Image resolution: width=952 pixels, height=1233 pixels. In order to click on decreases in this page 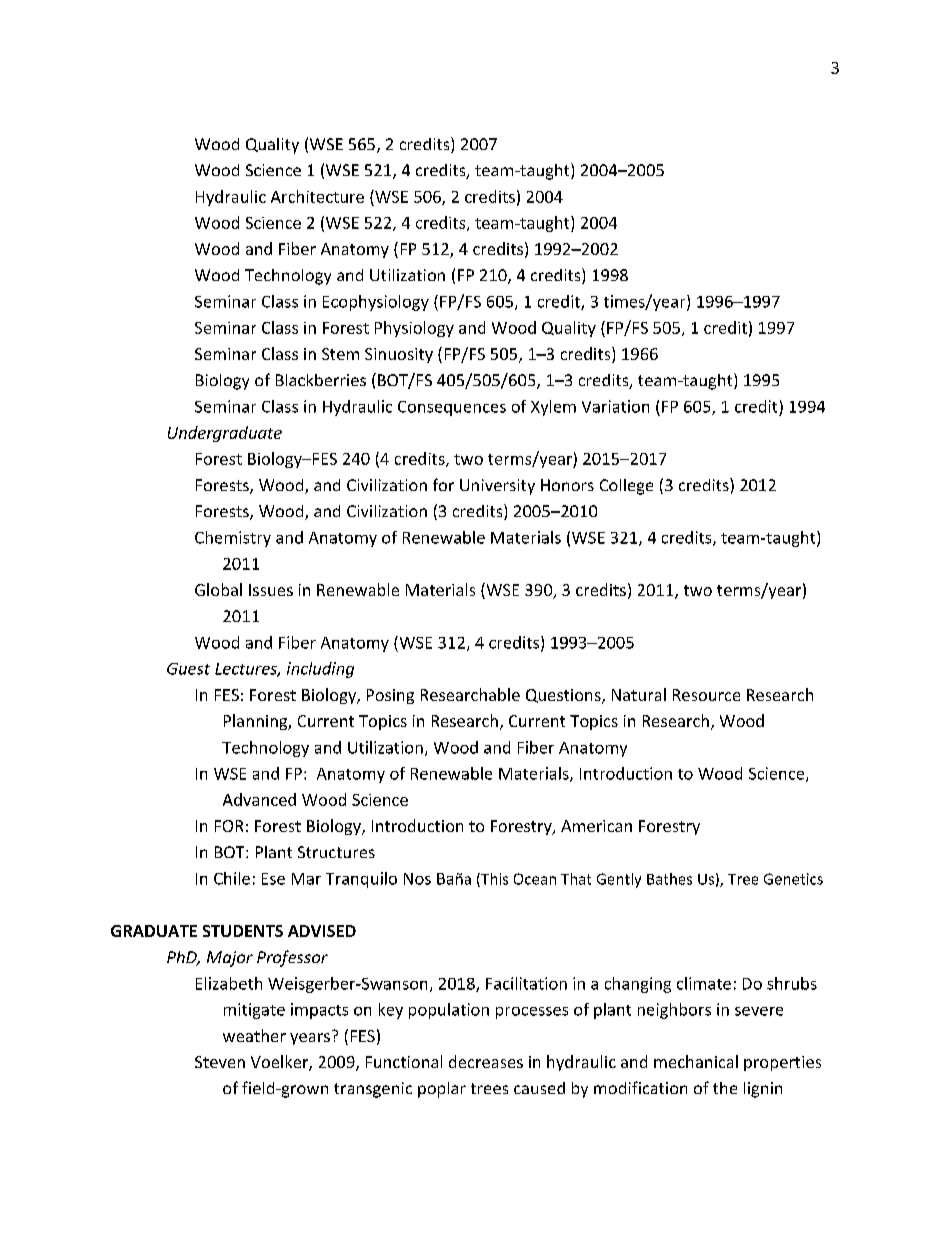, I will do `click(486, 1061)`.
